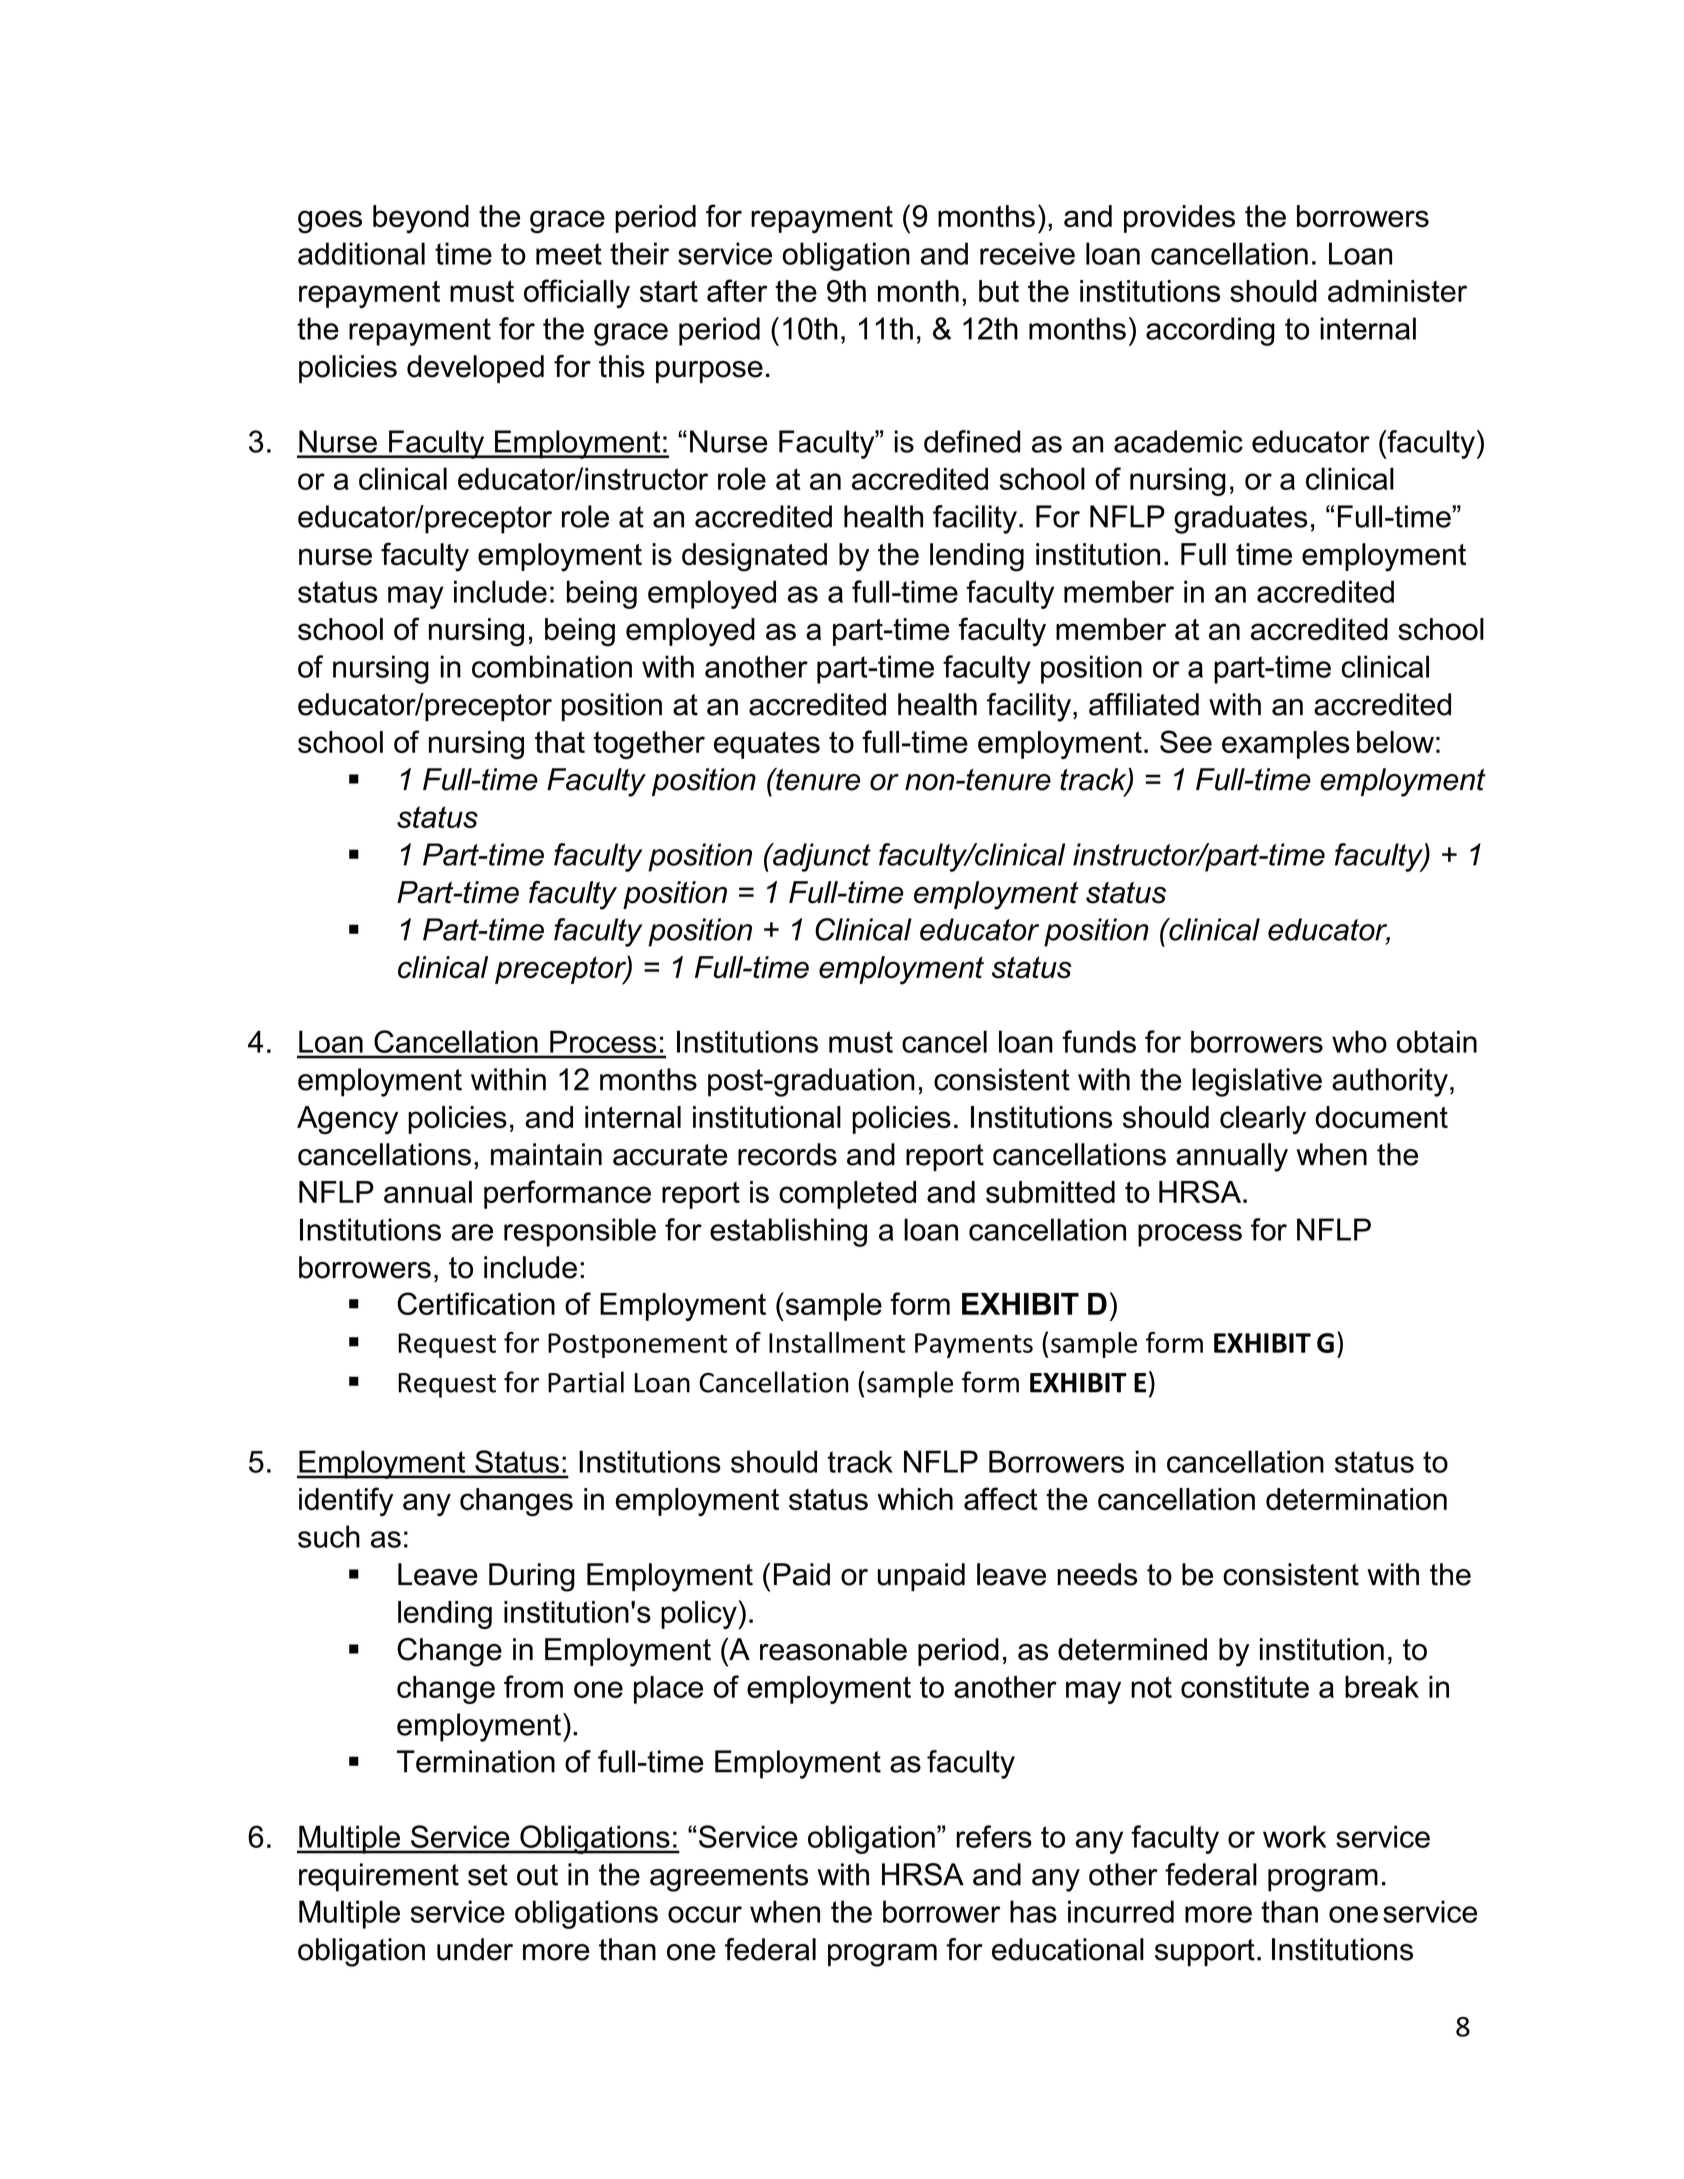  What do you see at coordinates (1263, 1120) in the page?
I see `clearly` at bounding box center [1263, 1120].
